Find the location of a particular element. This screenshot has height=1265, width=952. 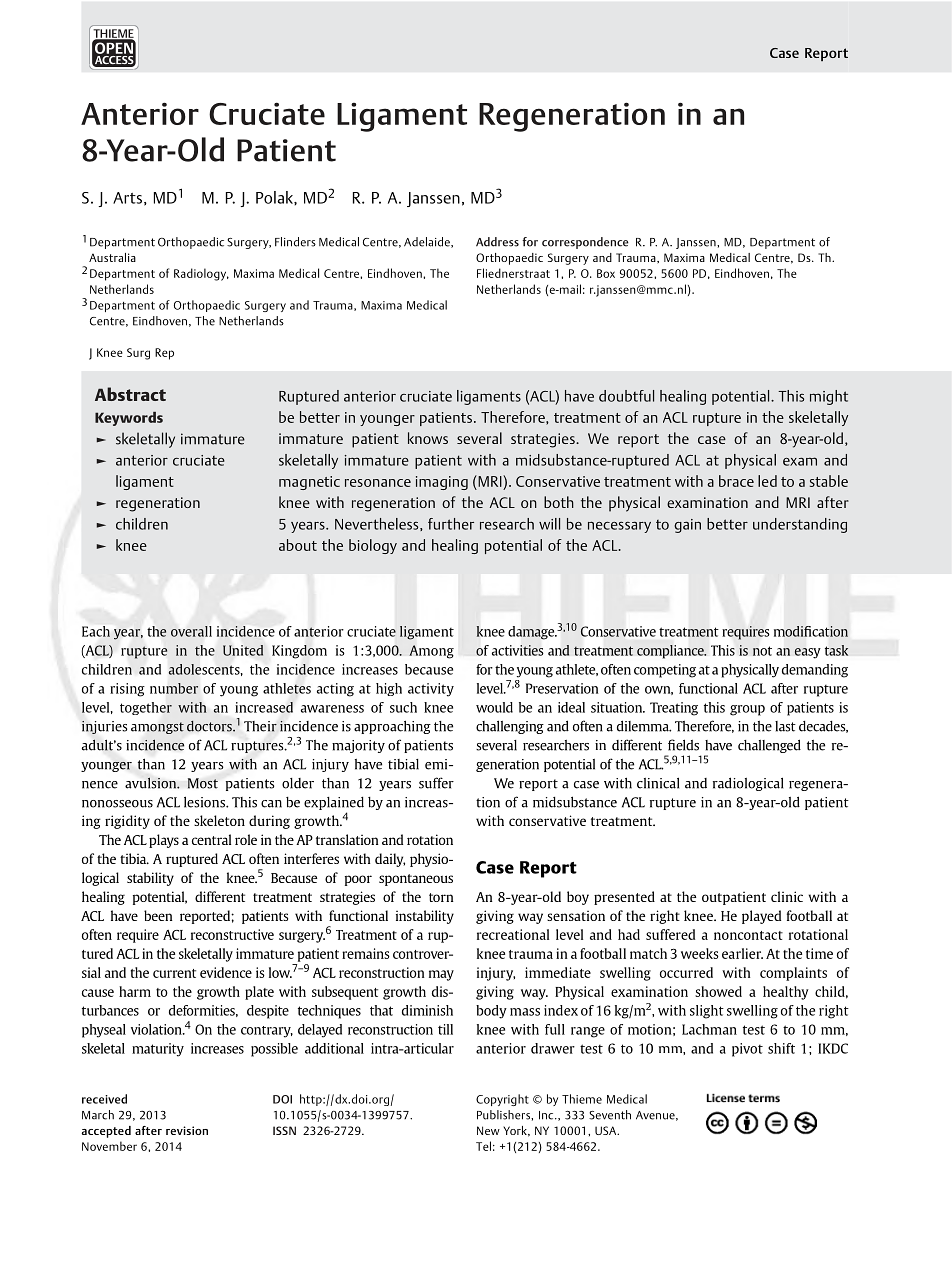

Box is located at coordinates (606, 273).
